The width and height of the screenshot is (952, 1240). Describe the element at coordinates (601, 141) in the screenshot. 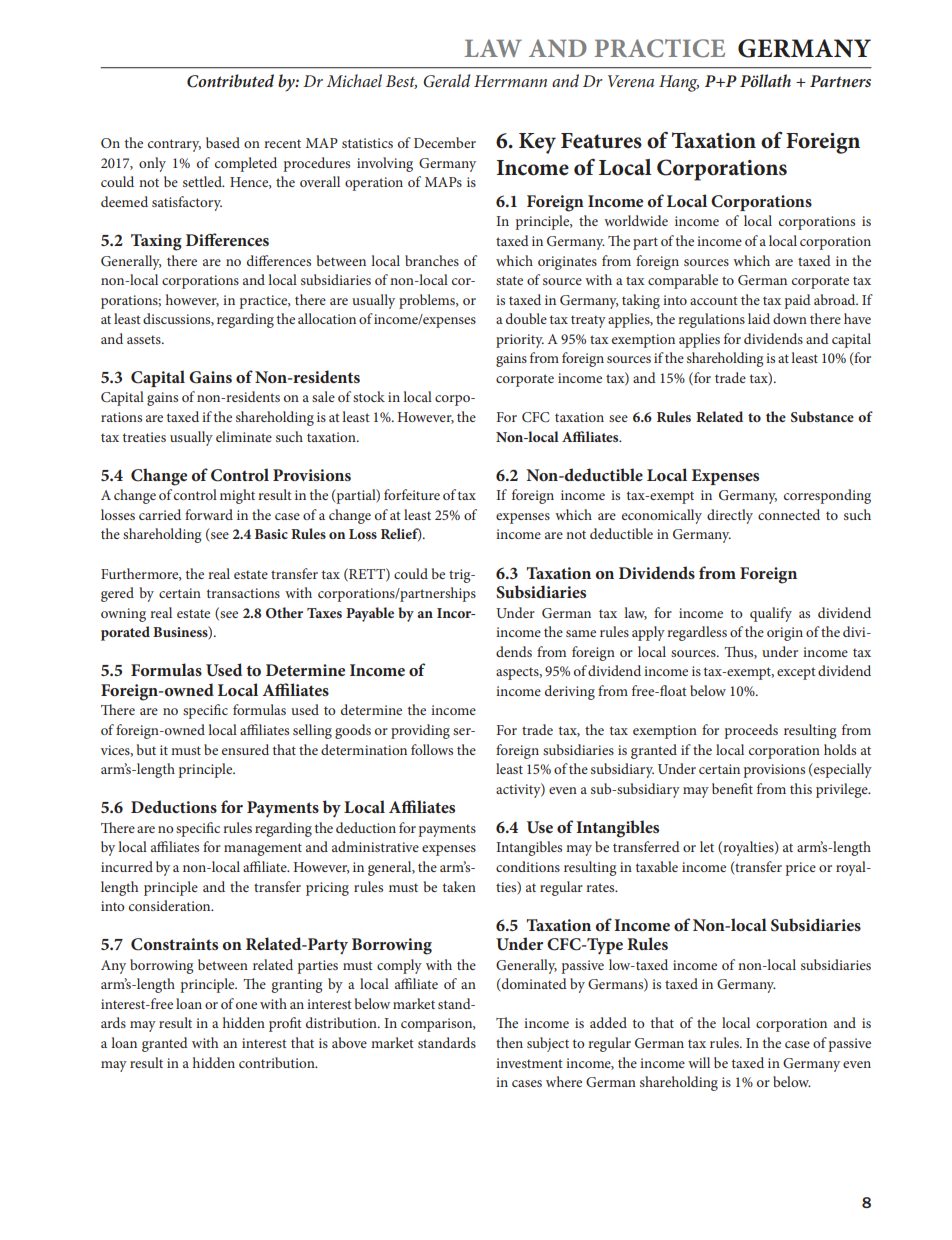

I see `Features` at that location.
